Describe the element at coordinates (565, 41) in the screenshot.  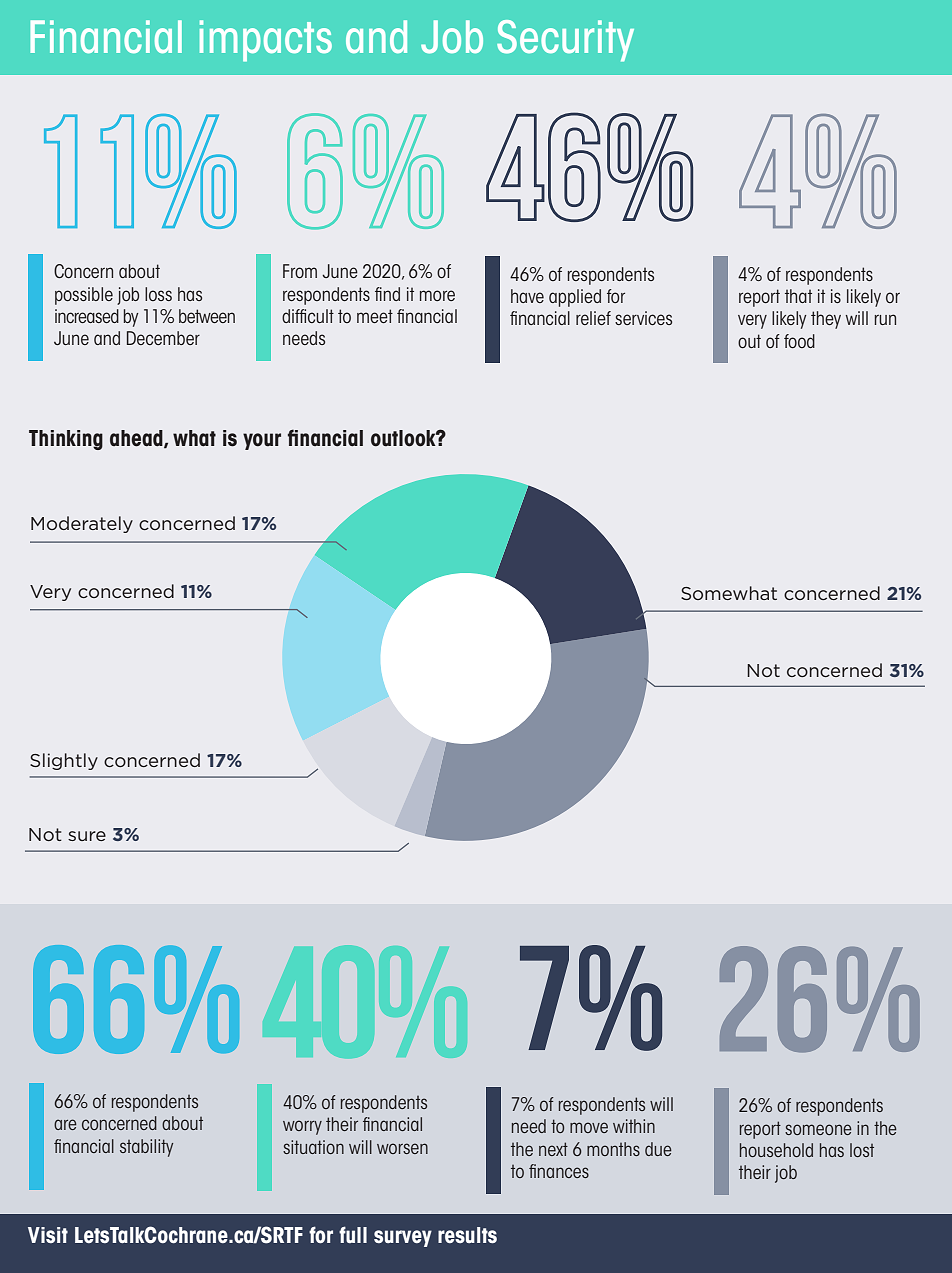
I see `Security` at that location.
